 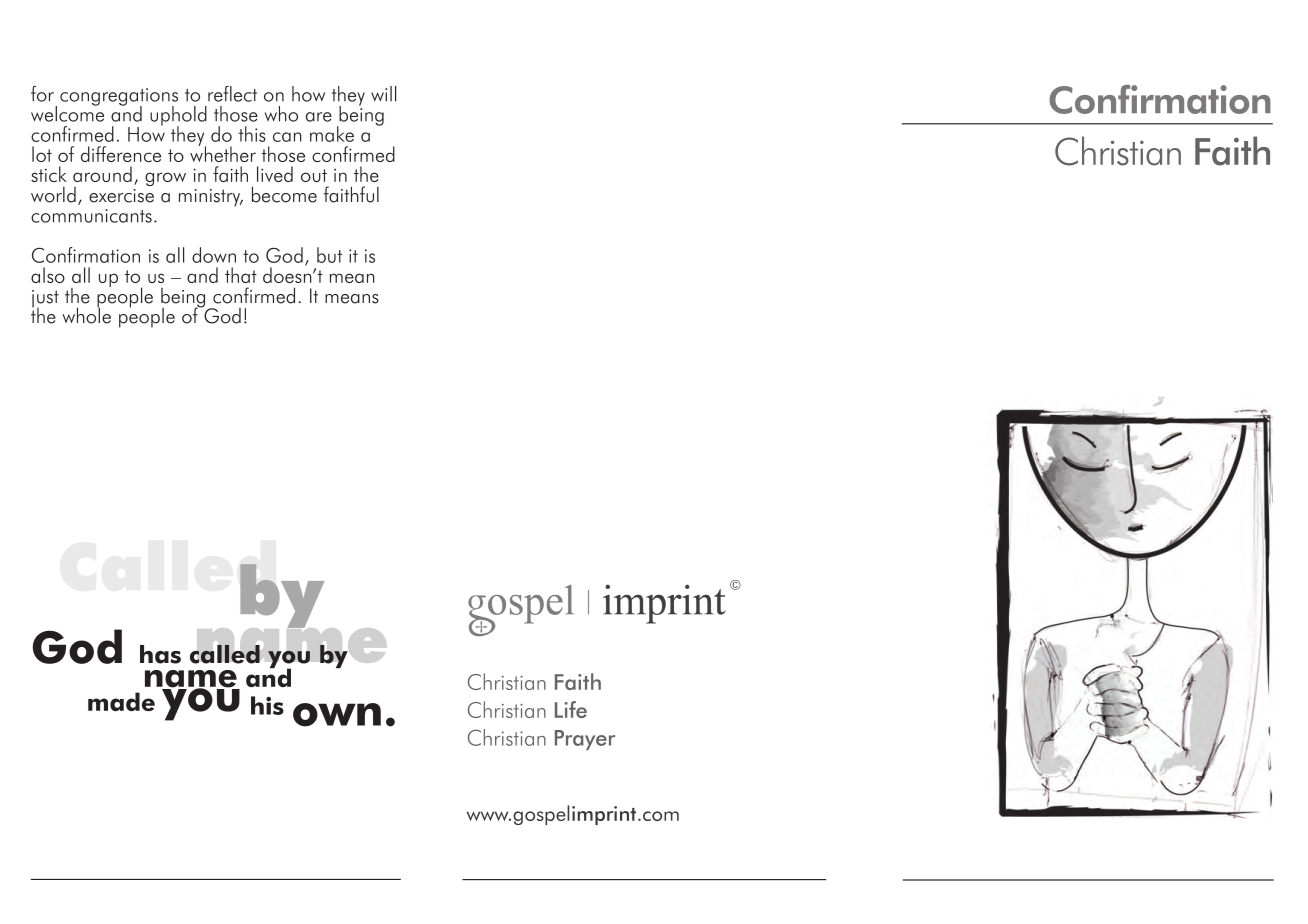 What do you see at coordinates (585, 740) in the image?
I see `Prayer` at bounding box center [585, 740].
